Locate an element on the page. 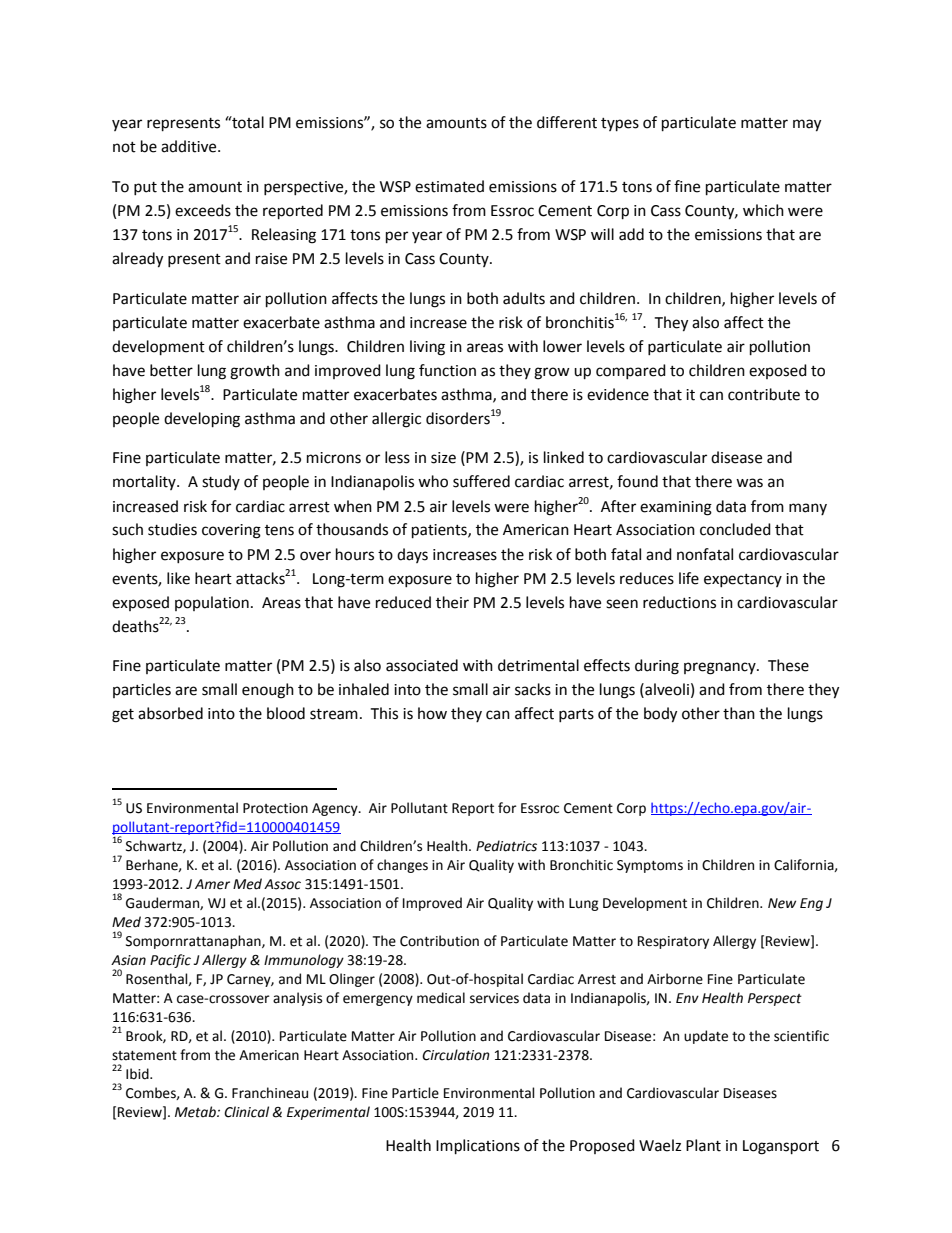 Image resolution: width=952 pixels, height=1233 pixels. estimated is located at coordinates (449, 186).
